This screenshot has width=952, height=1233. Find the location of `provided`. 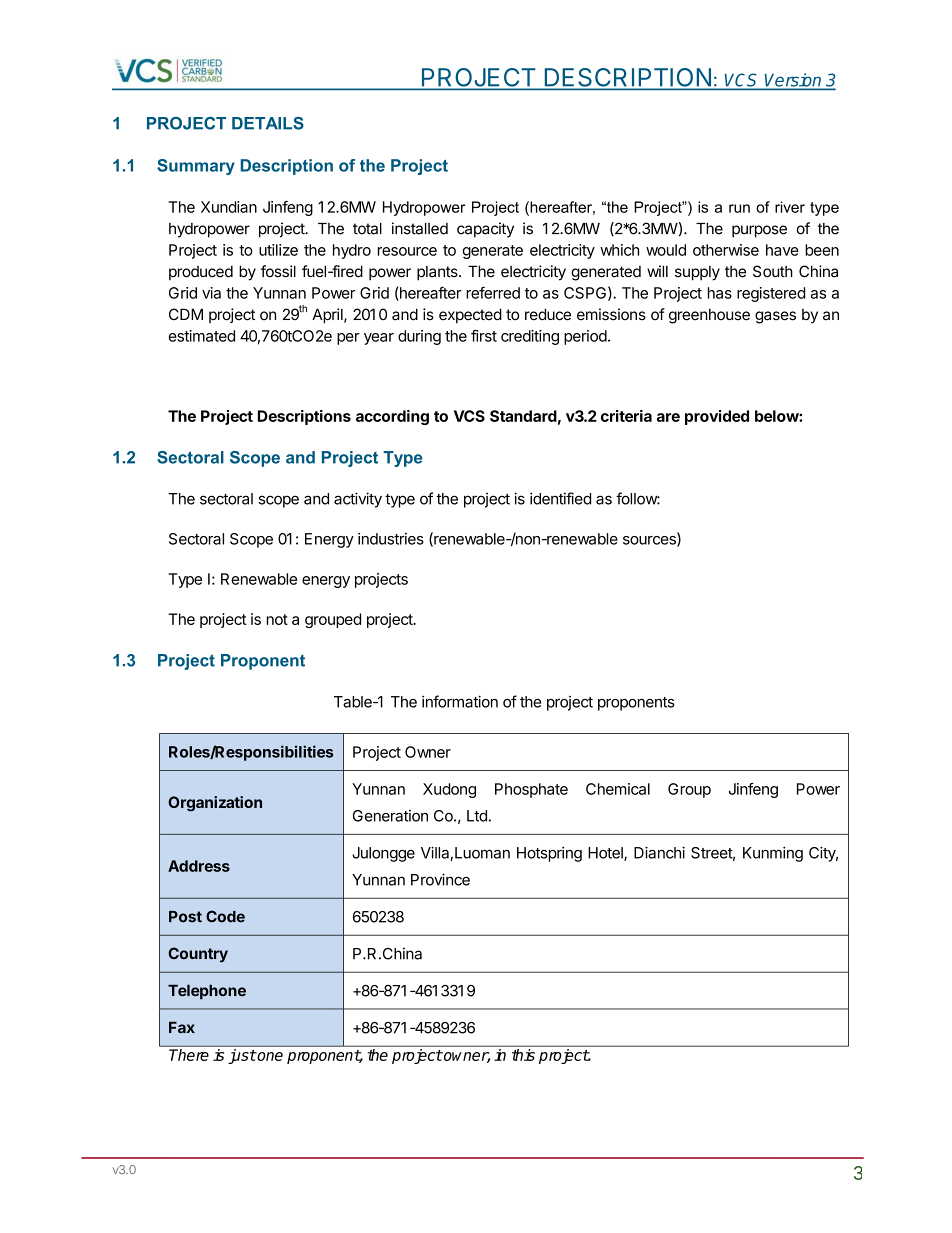

provided is located at coordinates (717, 417).
